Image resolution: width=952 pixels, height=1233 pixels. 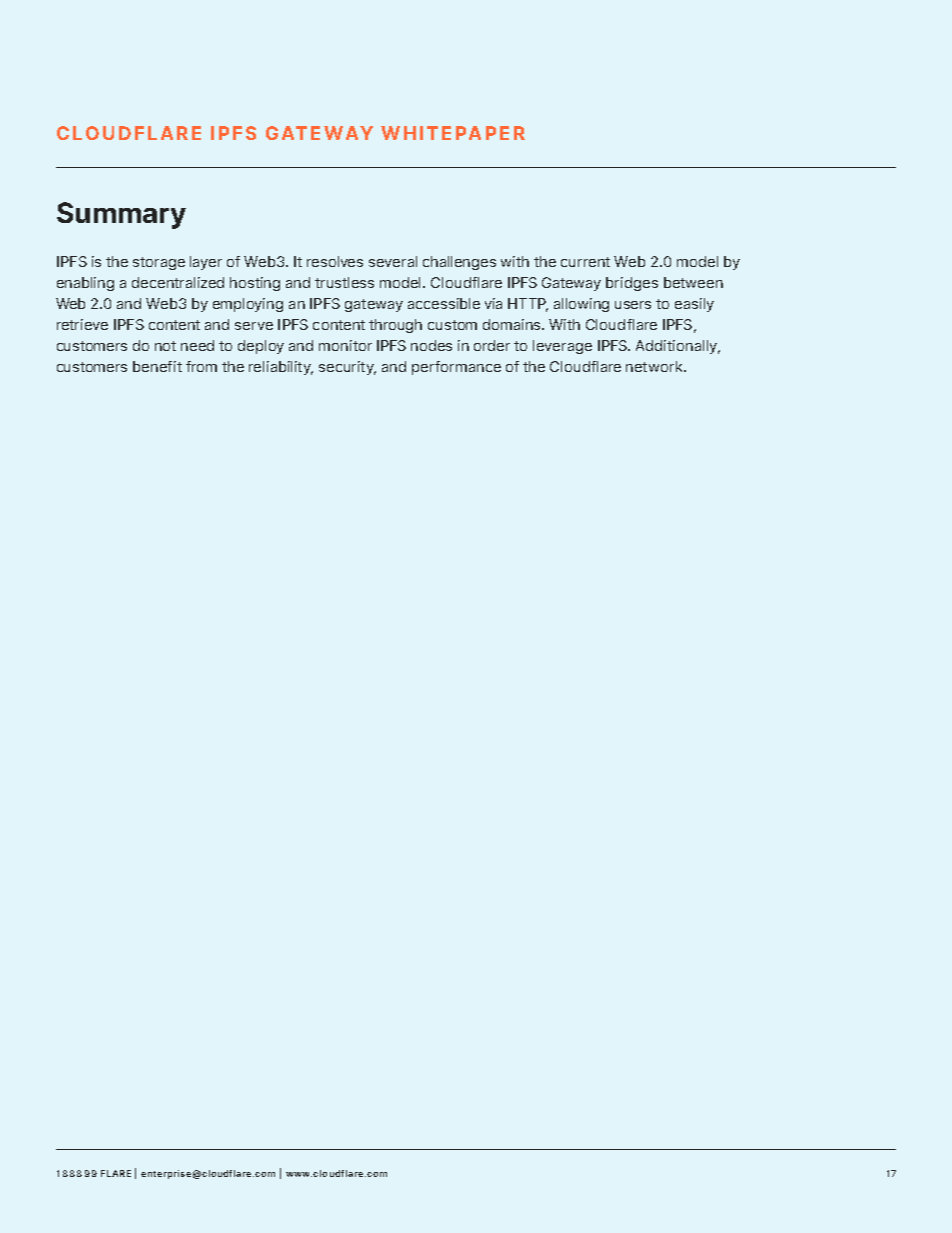 What do you see at coordinates (347, 368) in the document?
I see `security` at bounding box center [347, 368].
